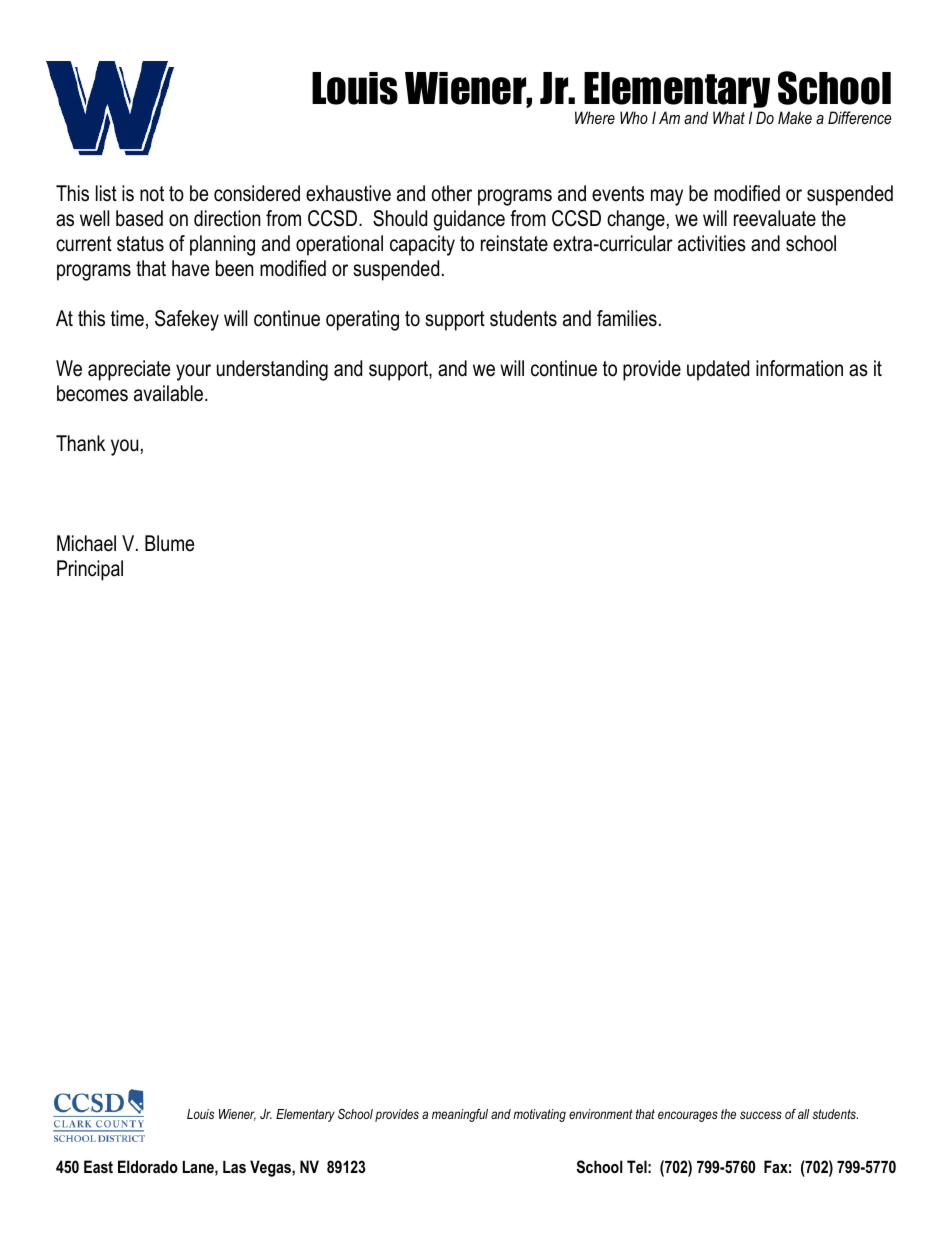 The width and height of the image is (952, 1233). Describe the element at coordinates (761, 1115) in the image. I see `success` at that location.
